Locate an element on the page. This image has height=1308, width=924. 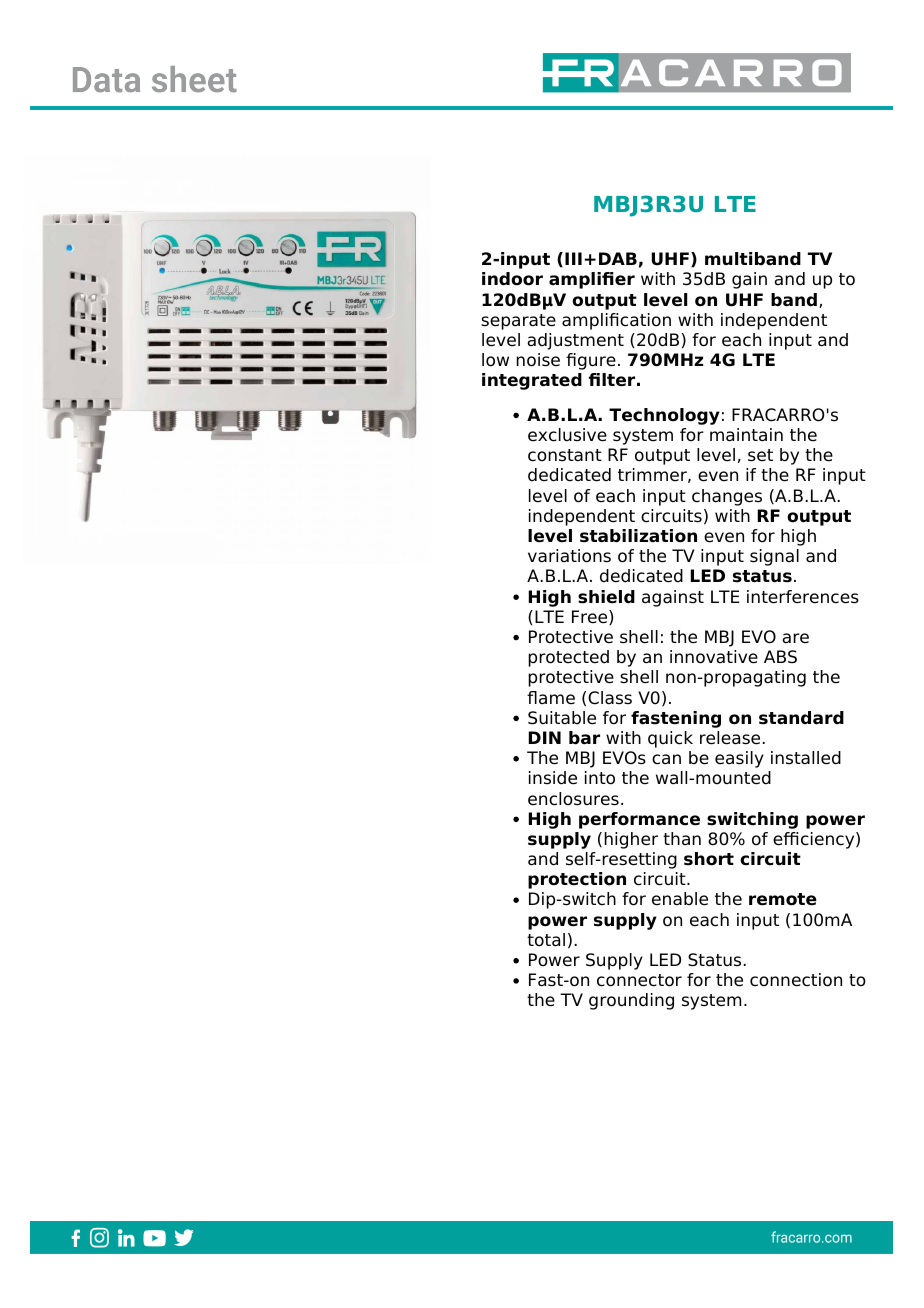
constant is located at coordinates (565, 455).
